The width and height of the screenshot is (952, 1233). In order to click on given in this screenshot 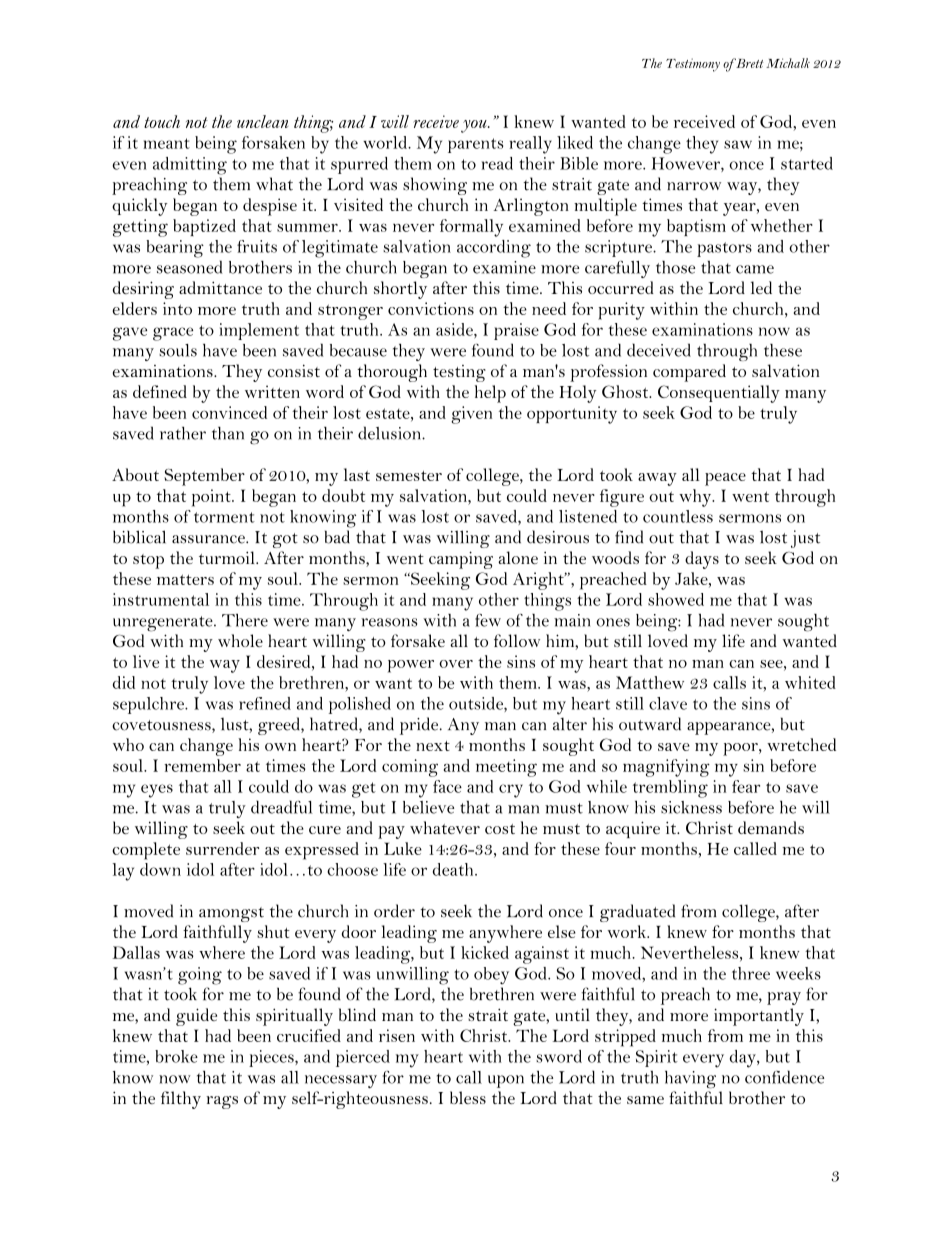, I will do `click(471, 415)`.
